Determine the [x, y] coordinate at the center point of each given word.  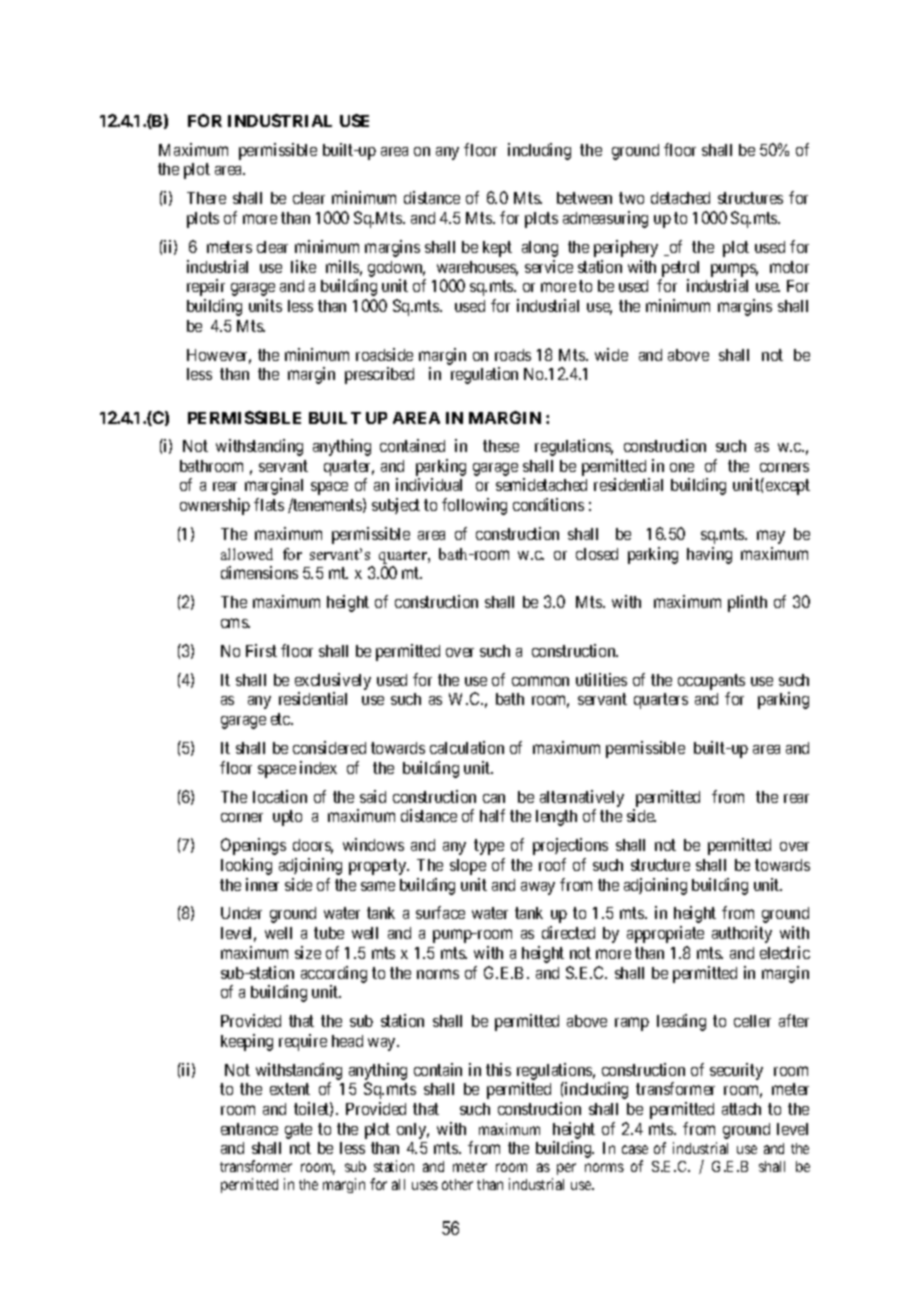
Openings [253, 846]
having [709, 555]
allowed [247, 554]
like [303, 266]
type [489, 847]
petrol [680, 269]
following [474, 506]
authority [742, 934]
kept [497, 249]
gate [298, 1131]
